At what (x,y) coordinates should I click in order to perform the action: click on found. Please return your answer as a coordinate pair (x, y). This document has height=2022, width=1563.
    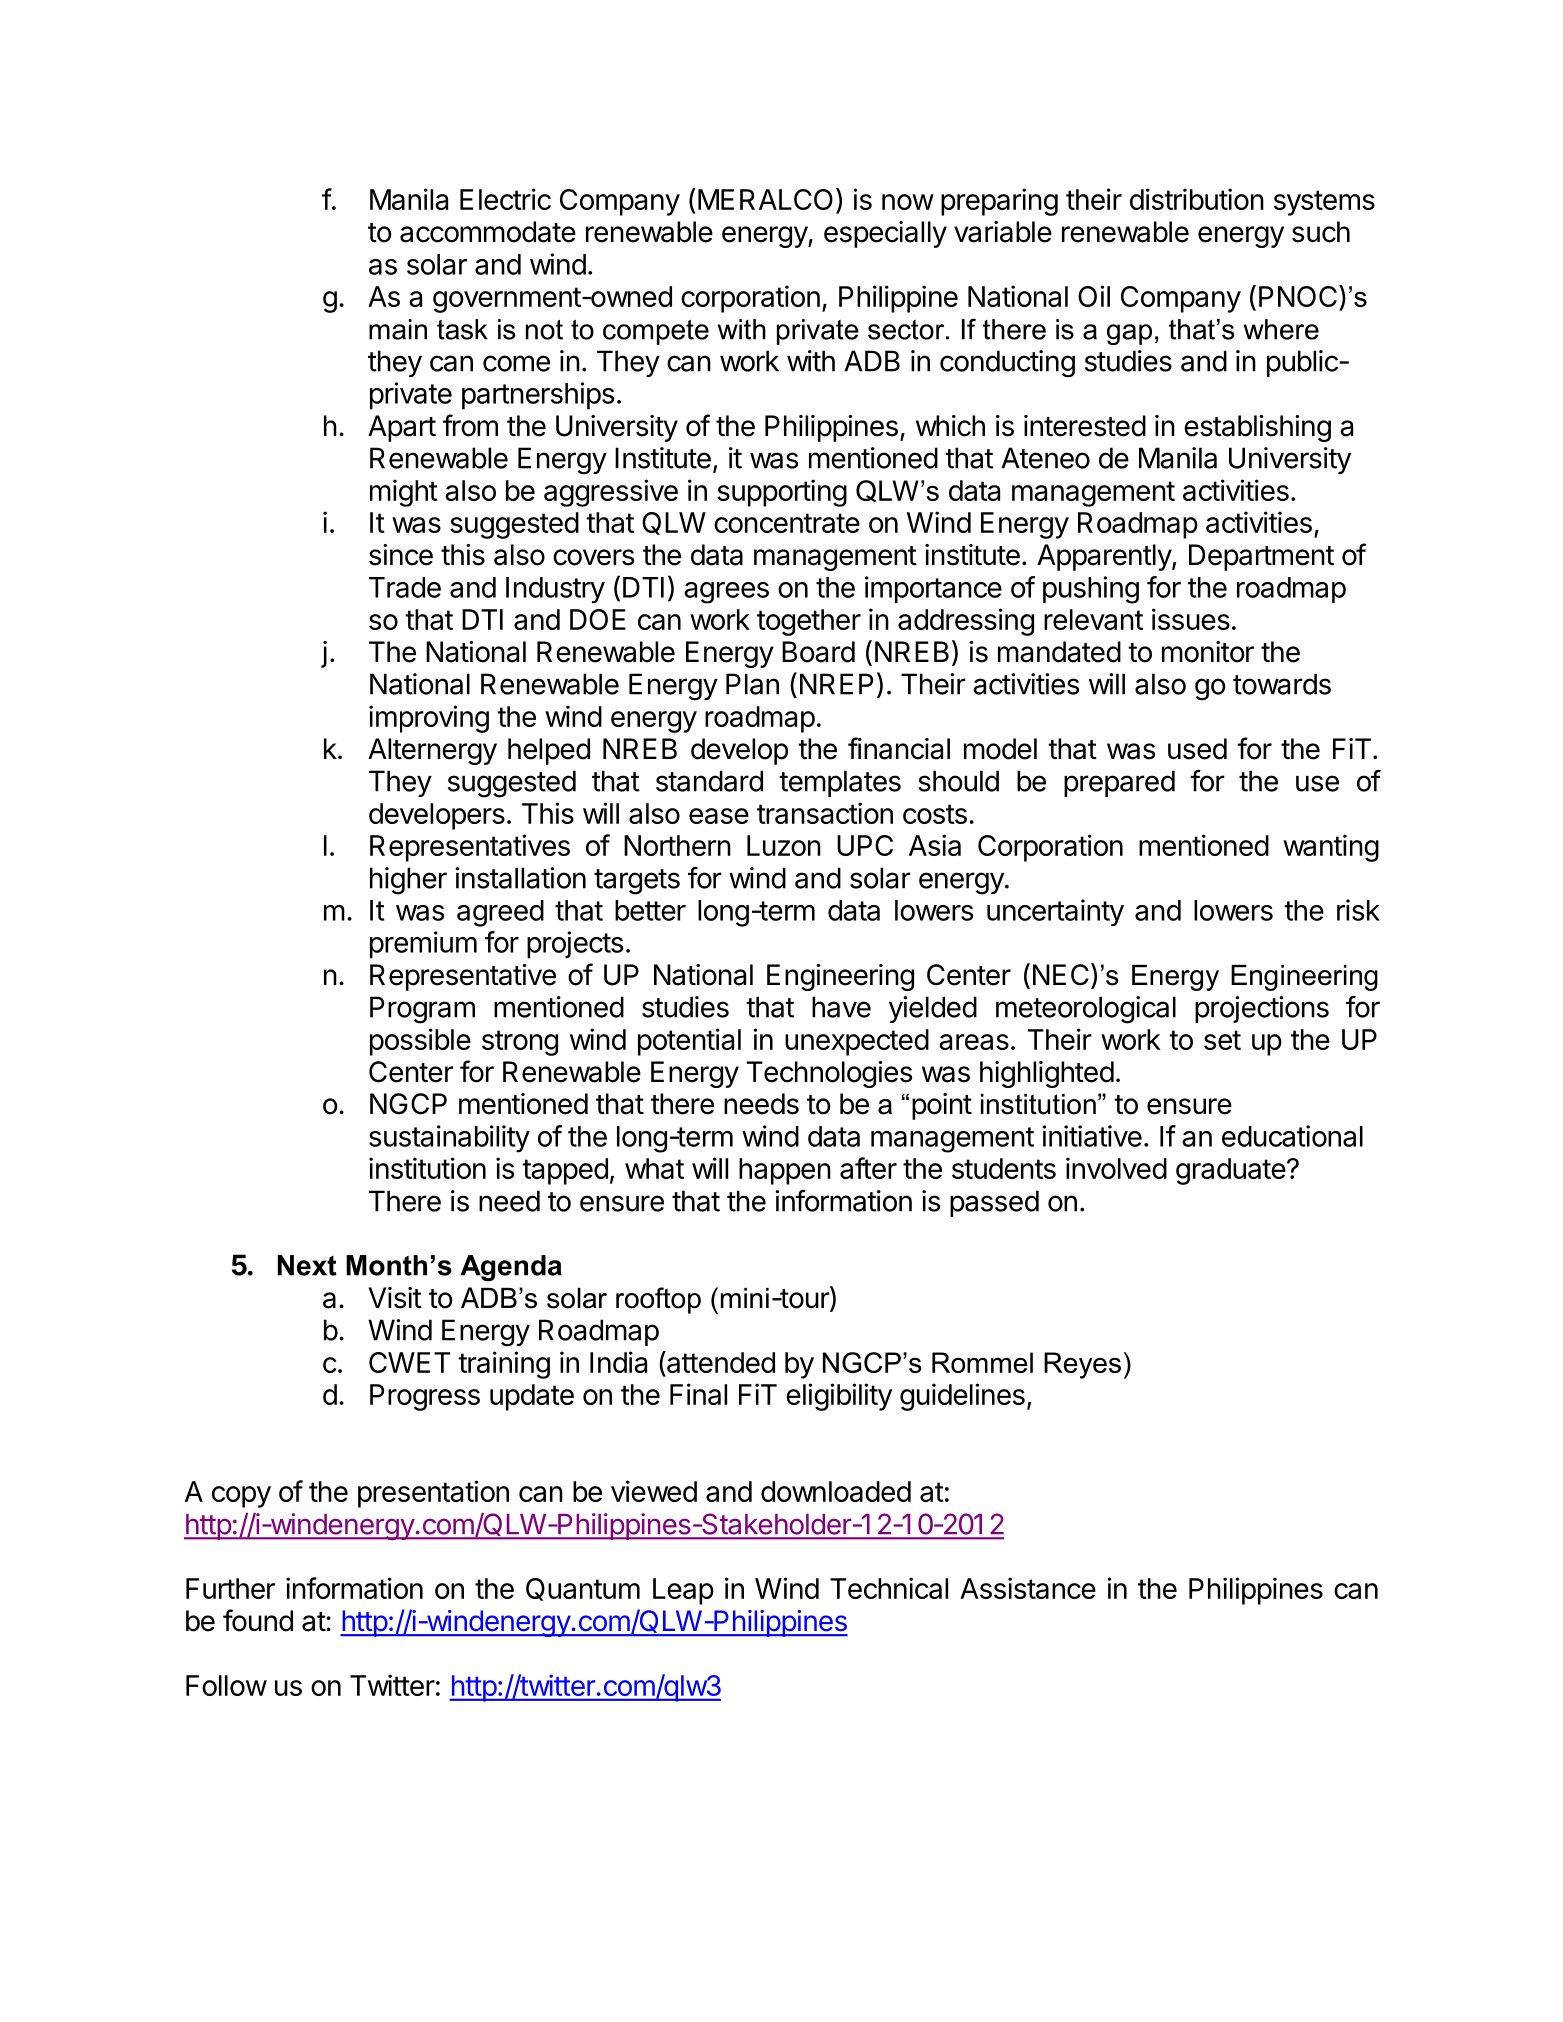
    Looking at the image, I should click on (258, 1620).
